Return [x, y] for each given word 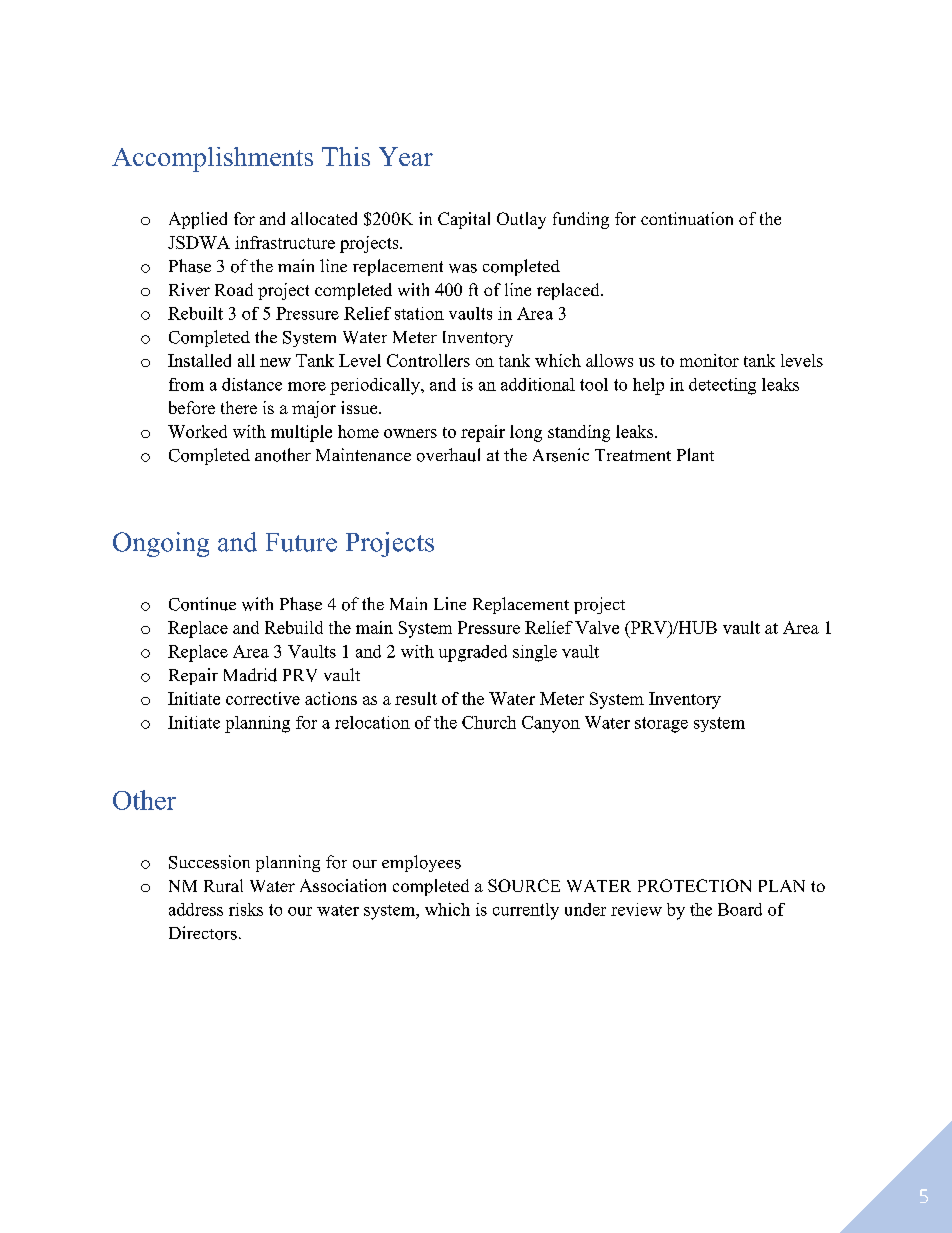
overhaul [448, 455]
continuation [687, 218]
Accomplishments [212, 159]
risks [246, 909]
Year [406, 156]
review [636, 909]
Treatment [633, 455]
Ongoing [161, 544]
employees [421, 863]
